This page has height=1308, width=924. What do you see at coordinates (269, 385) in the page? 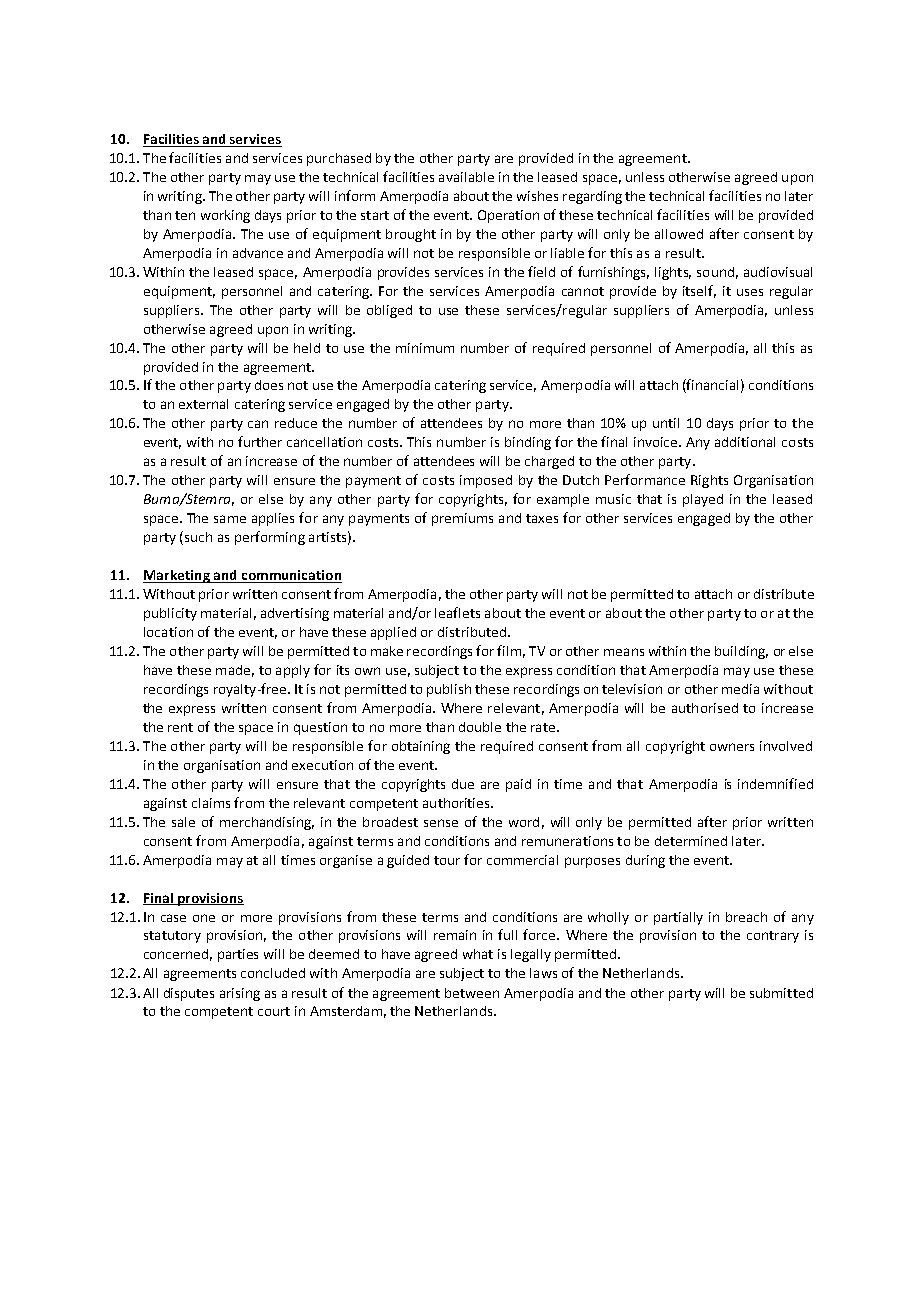
I see `does` at bounding box center [269, 385].
